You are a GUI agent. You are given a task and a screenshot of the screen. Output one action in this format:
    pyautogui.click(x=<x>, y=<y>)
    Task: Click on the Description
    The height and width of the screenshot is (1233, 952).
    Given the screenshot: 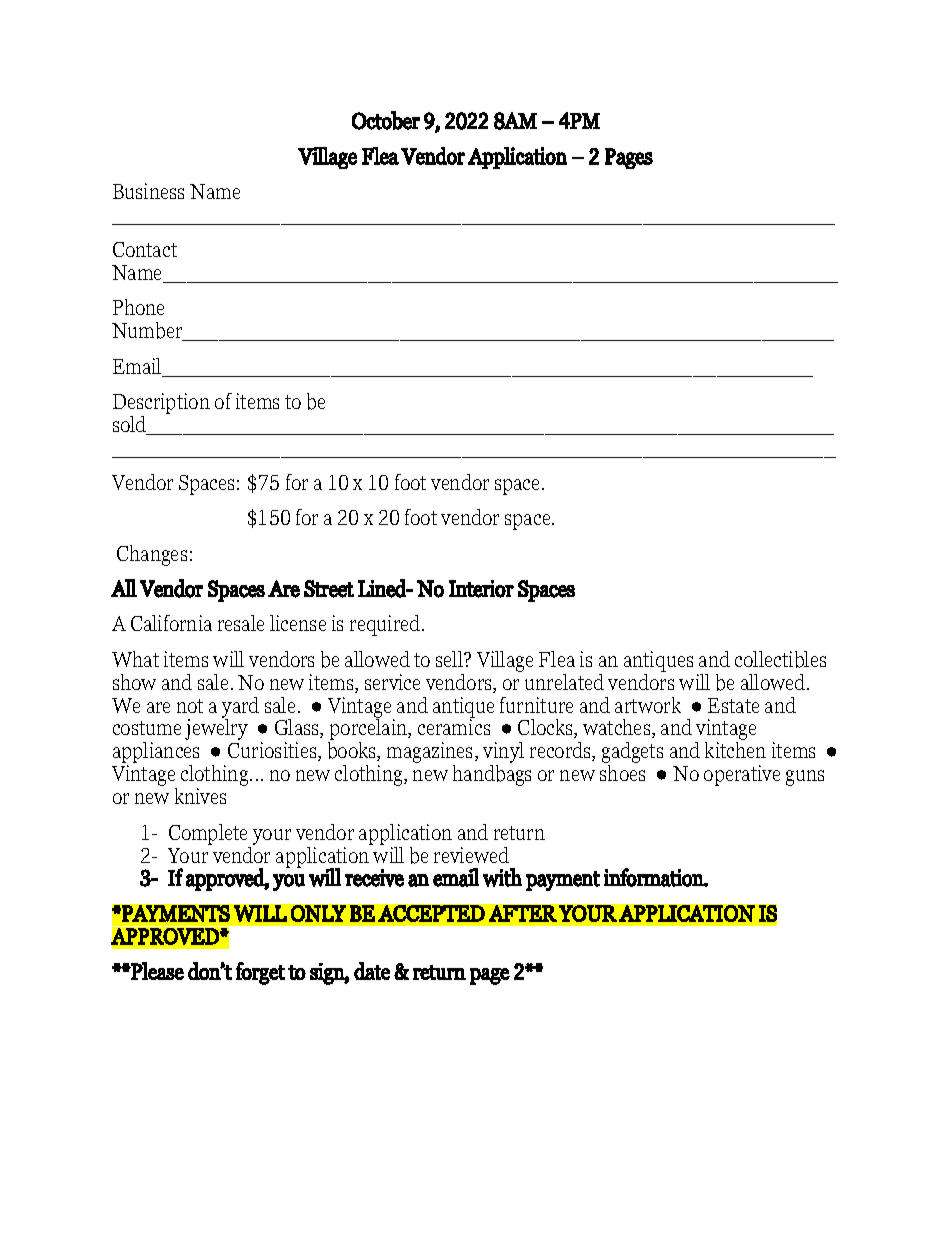 What is the action you would take?
    pyautogui.click(x=161, y=405)
